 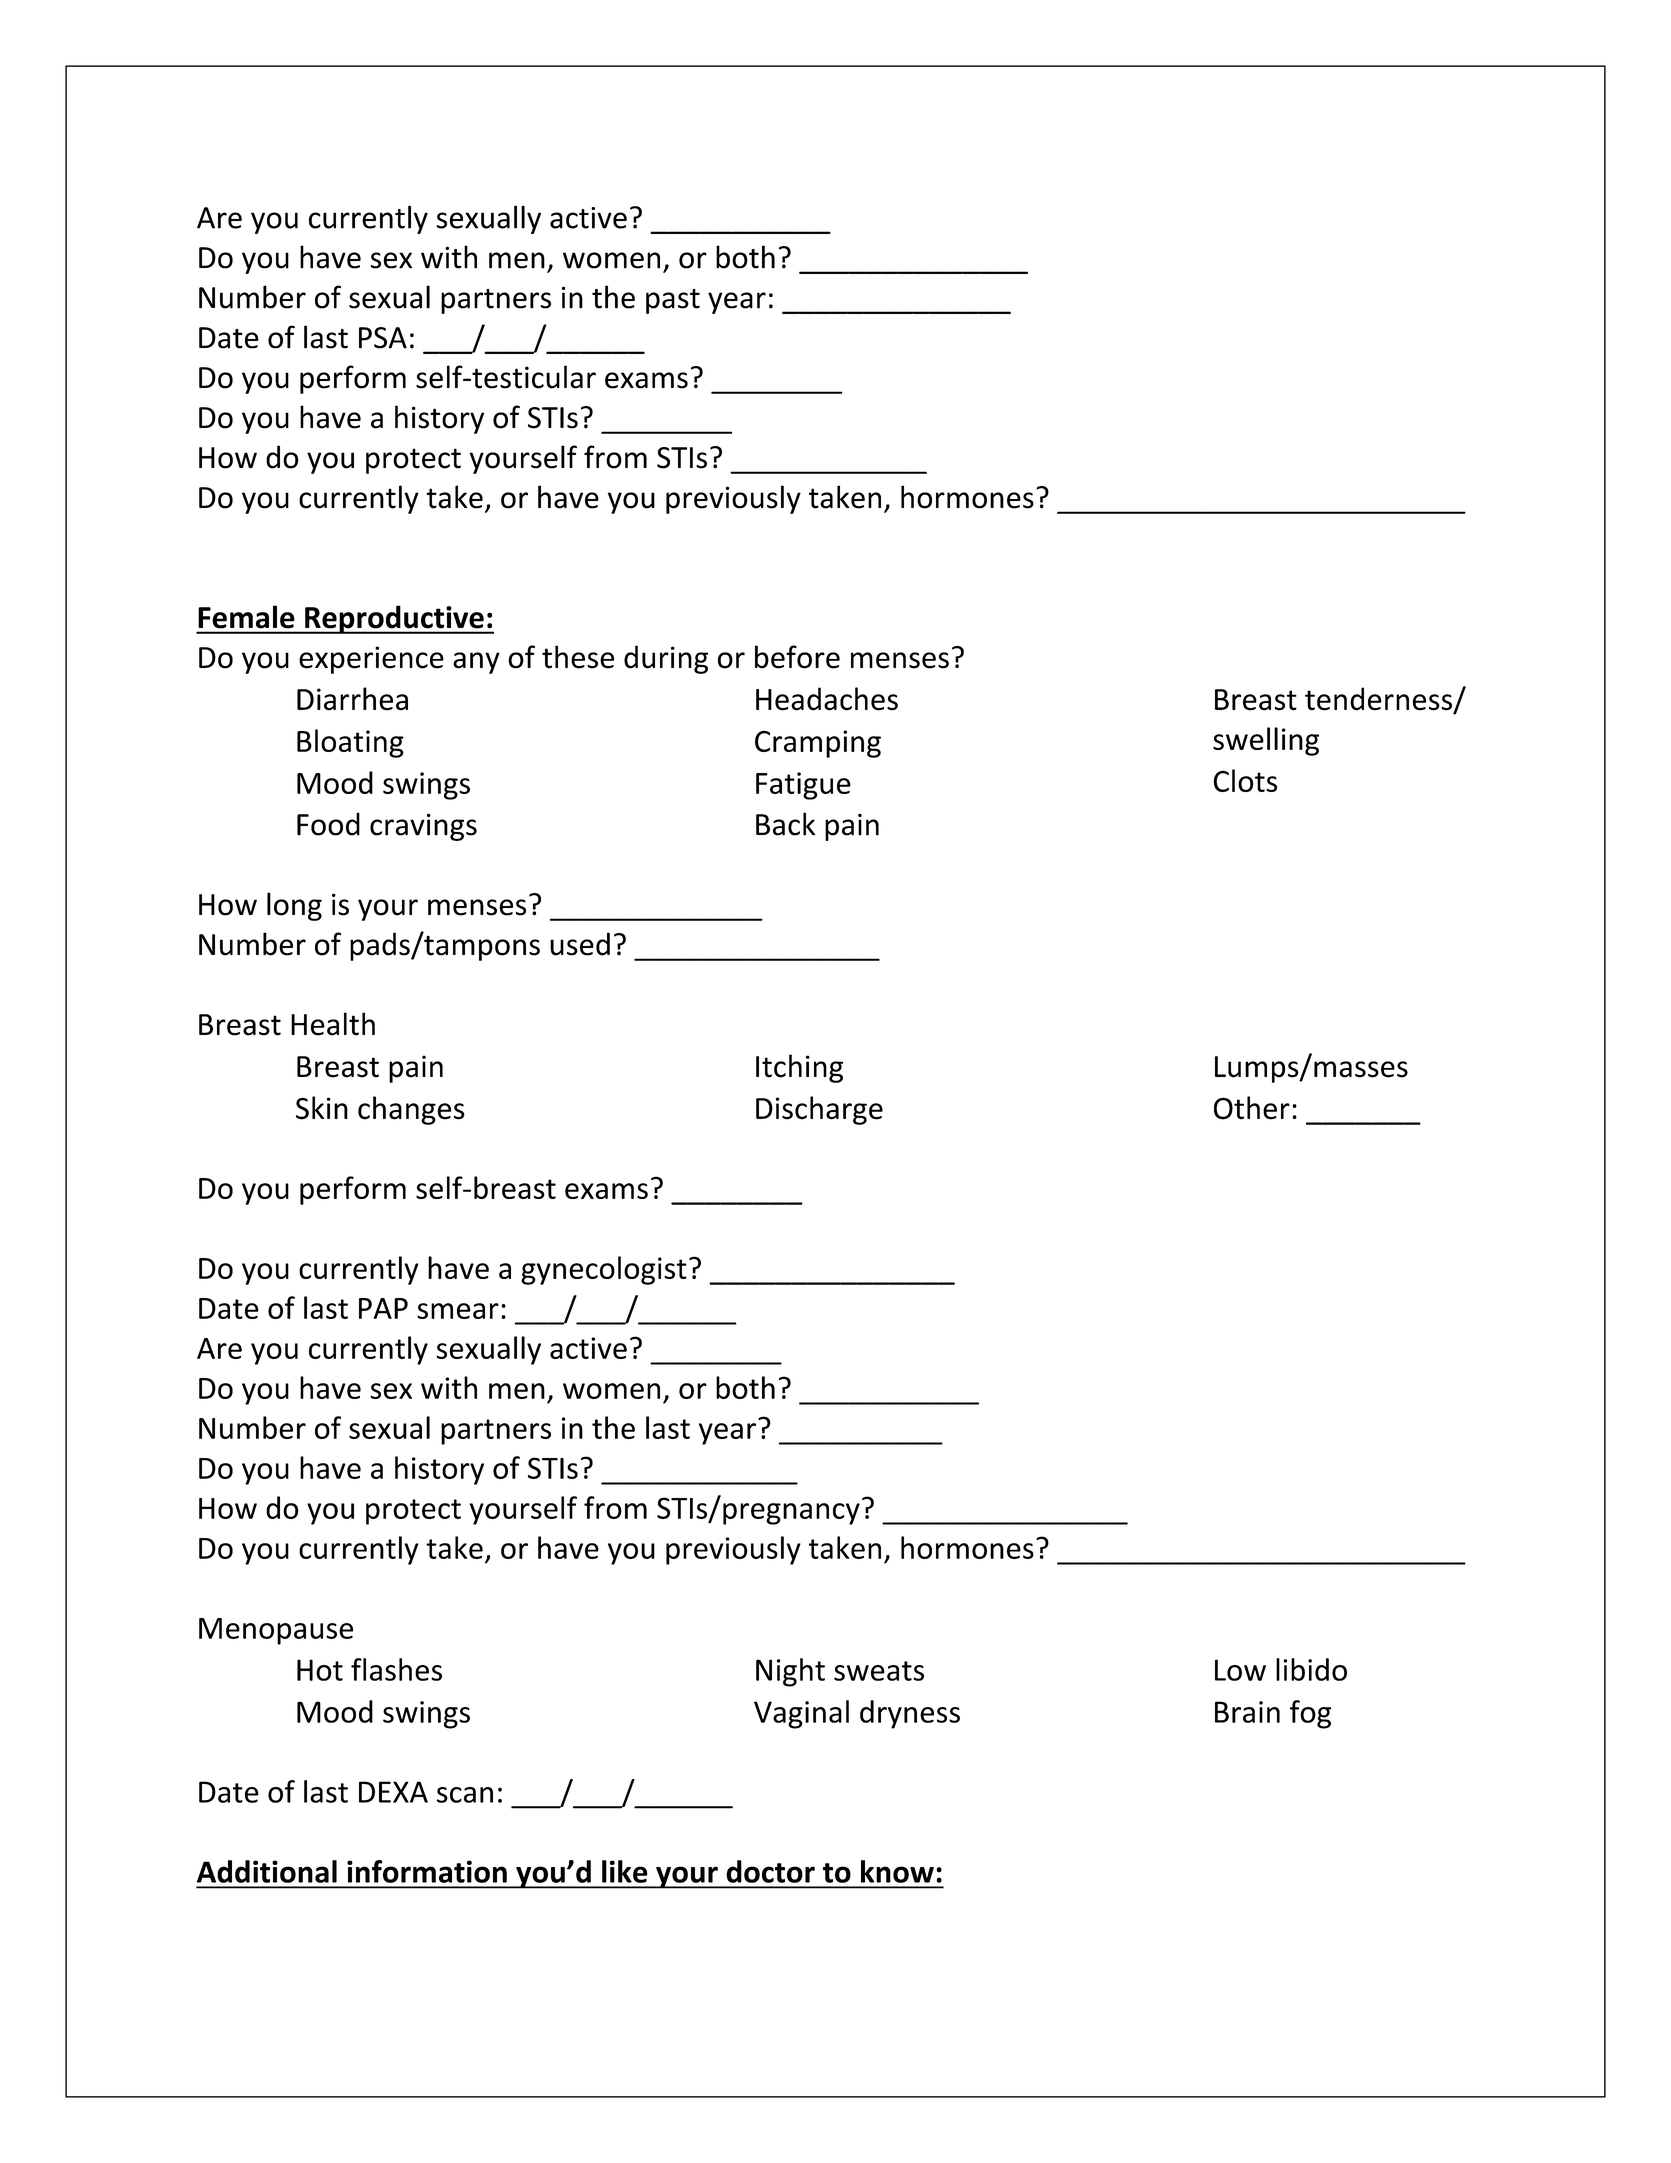 I want to click on Back, so click(x=785, y=824).
